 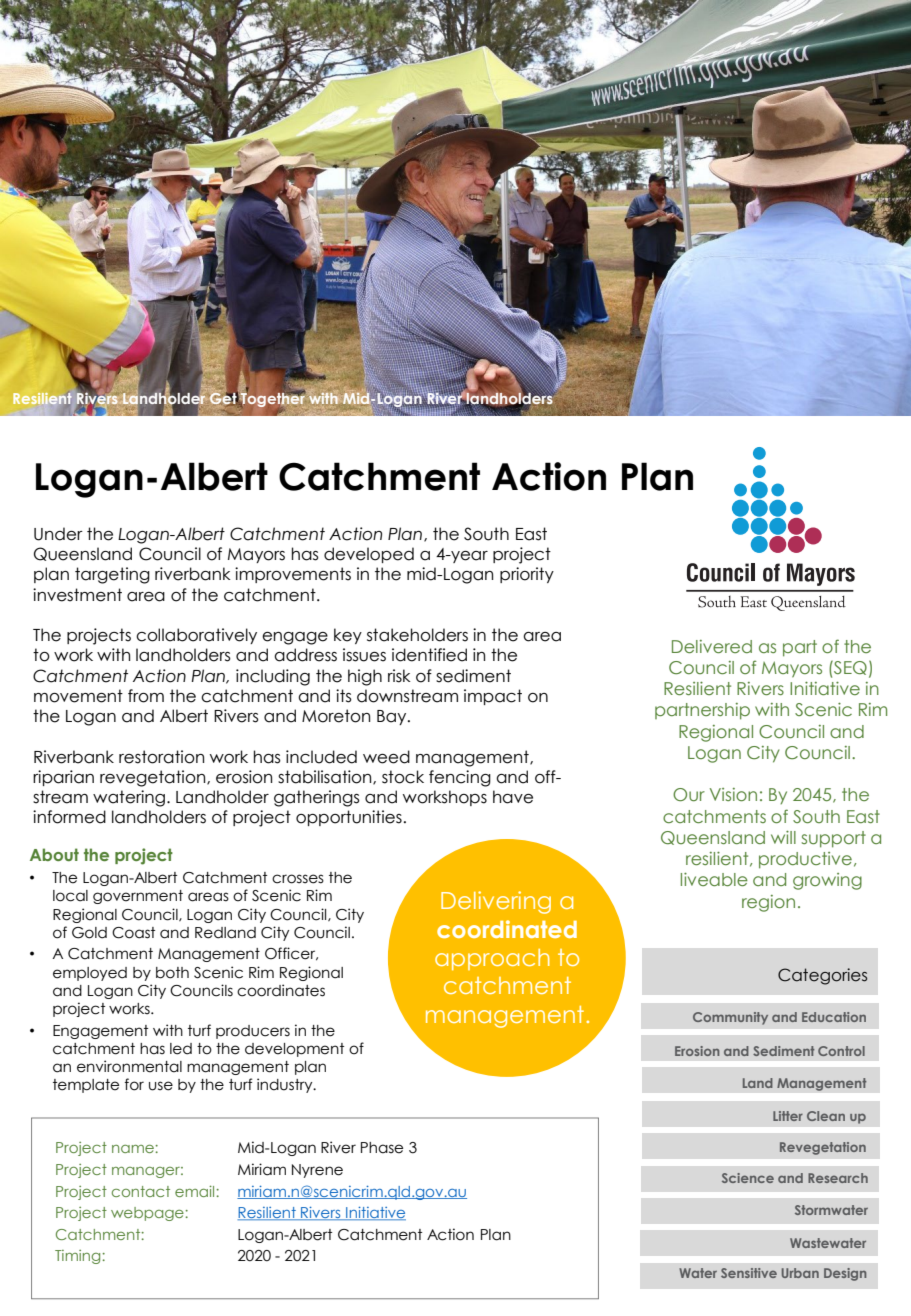 I want to click on restoration, so click(x=161, y=757).
